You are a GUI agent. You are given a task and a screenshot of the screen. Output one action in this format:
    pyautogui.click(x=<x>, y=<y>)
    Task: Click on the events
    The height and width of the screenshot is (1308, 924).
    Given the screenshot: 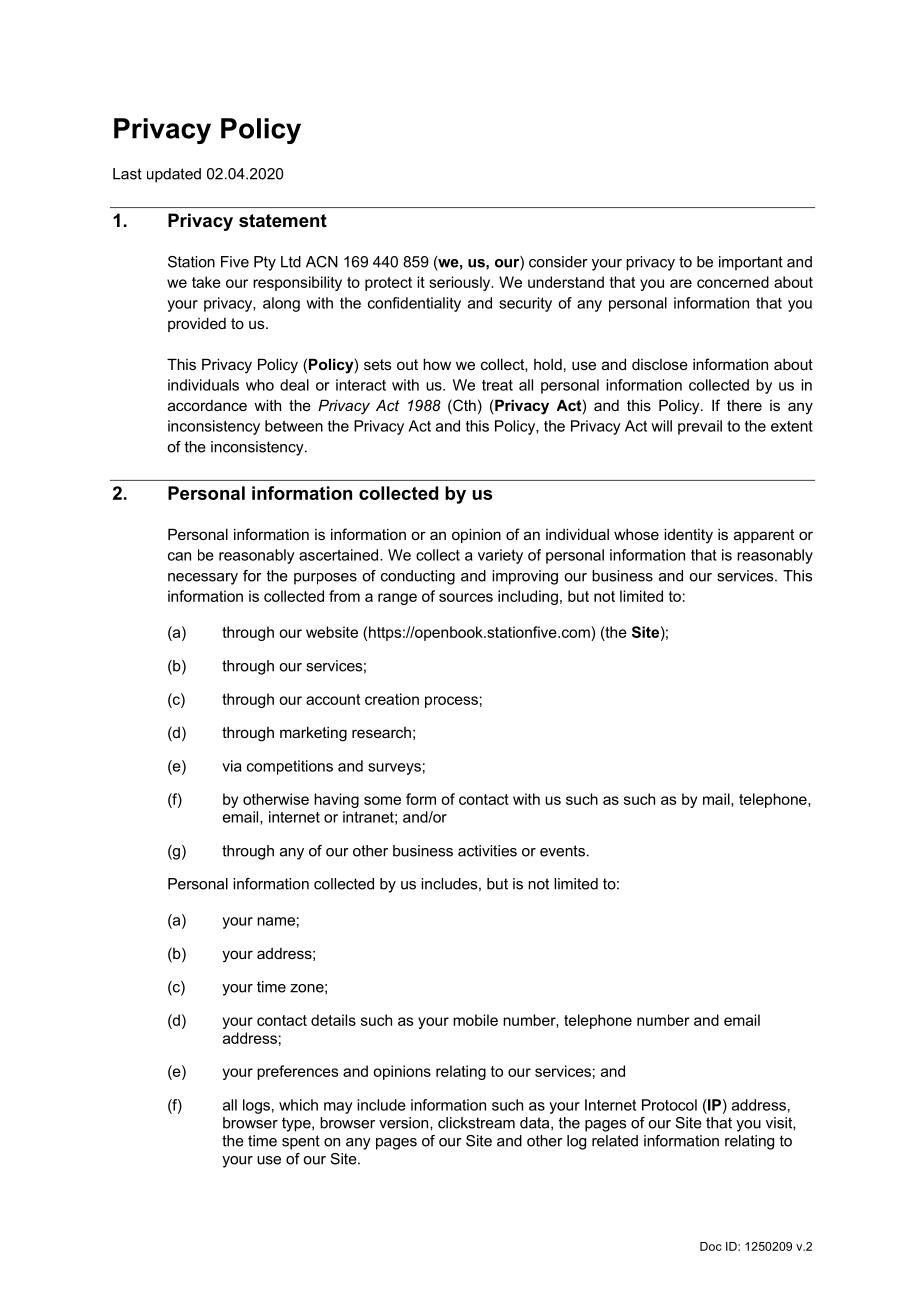 What is the action you would take?
    pyautogui.click(x=562, y=851)
